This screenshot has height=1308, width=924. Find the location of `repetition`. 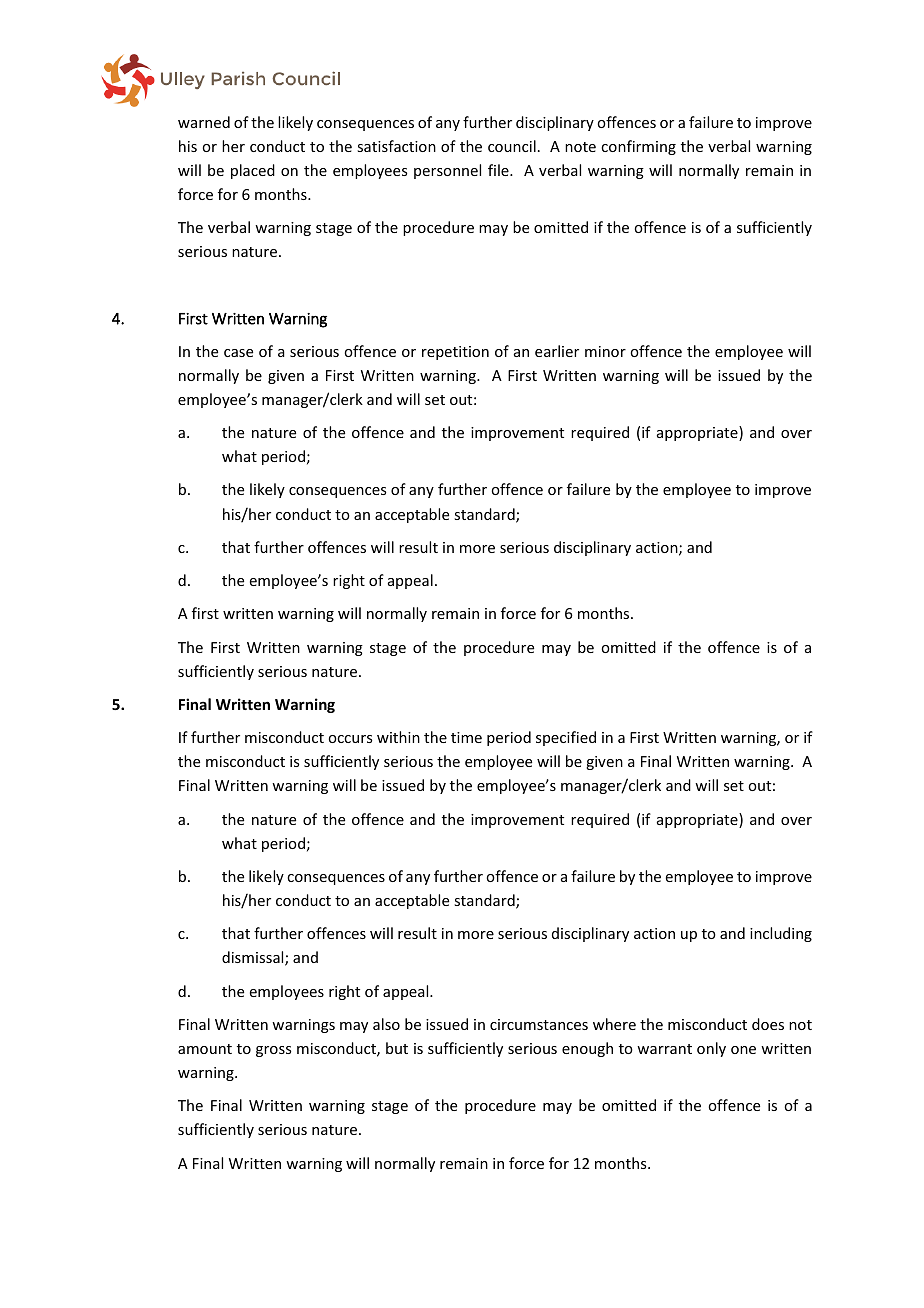

repetition is located at coordinates (455, 353).
